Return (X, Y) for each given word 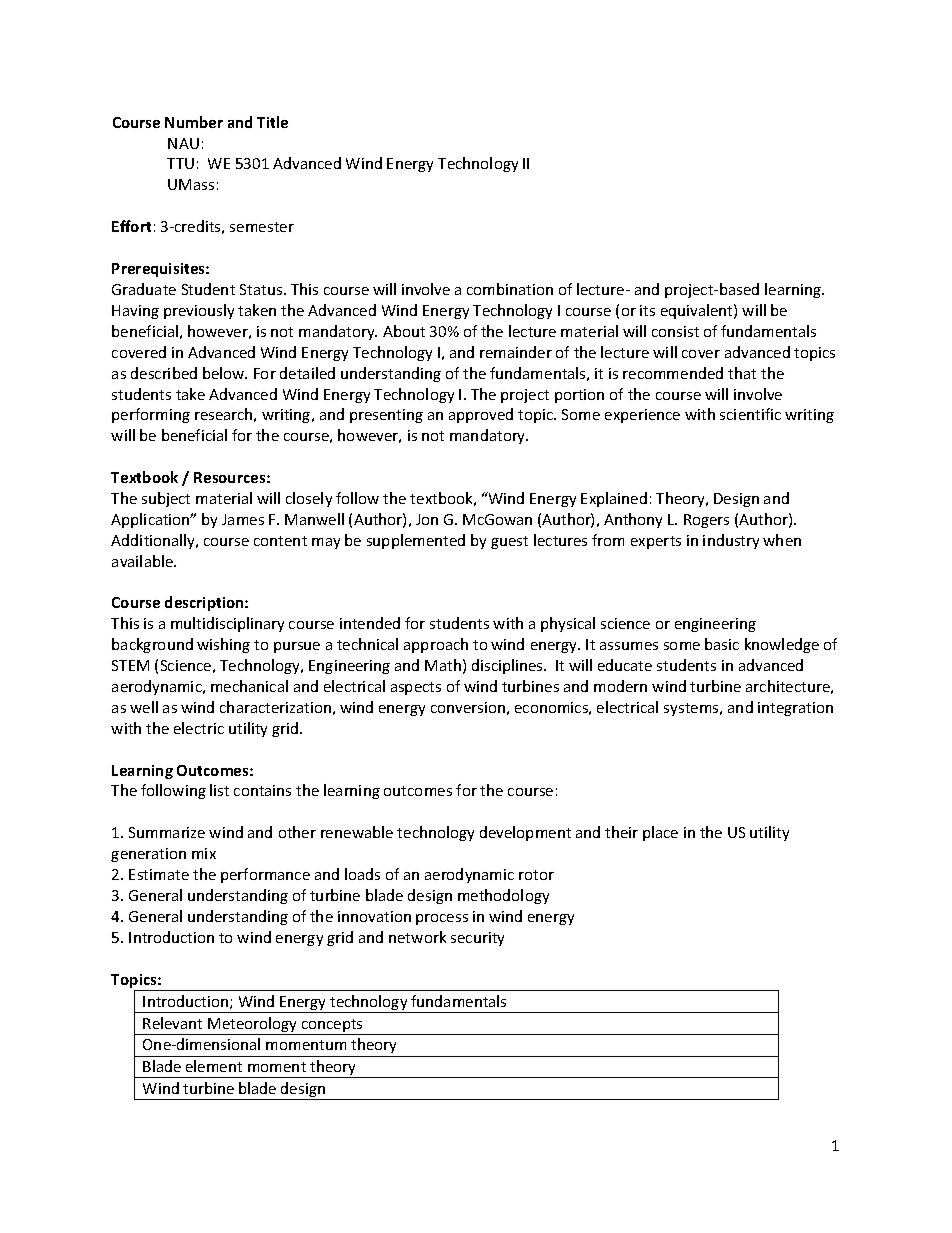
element (214, 1066)
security (477, 939)
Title (272, 122)
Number (194, 122)
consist (675, 331)
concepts (332, 1027)
